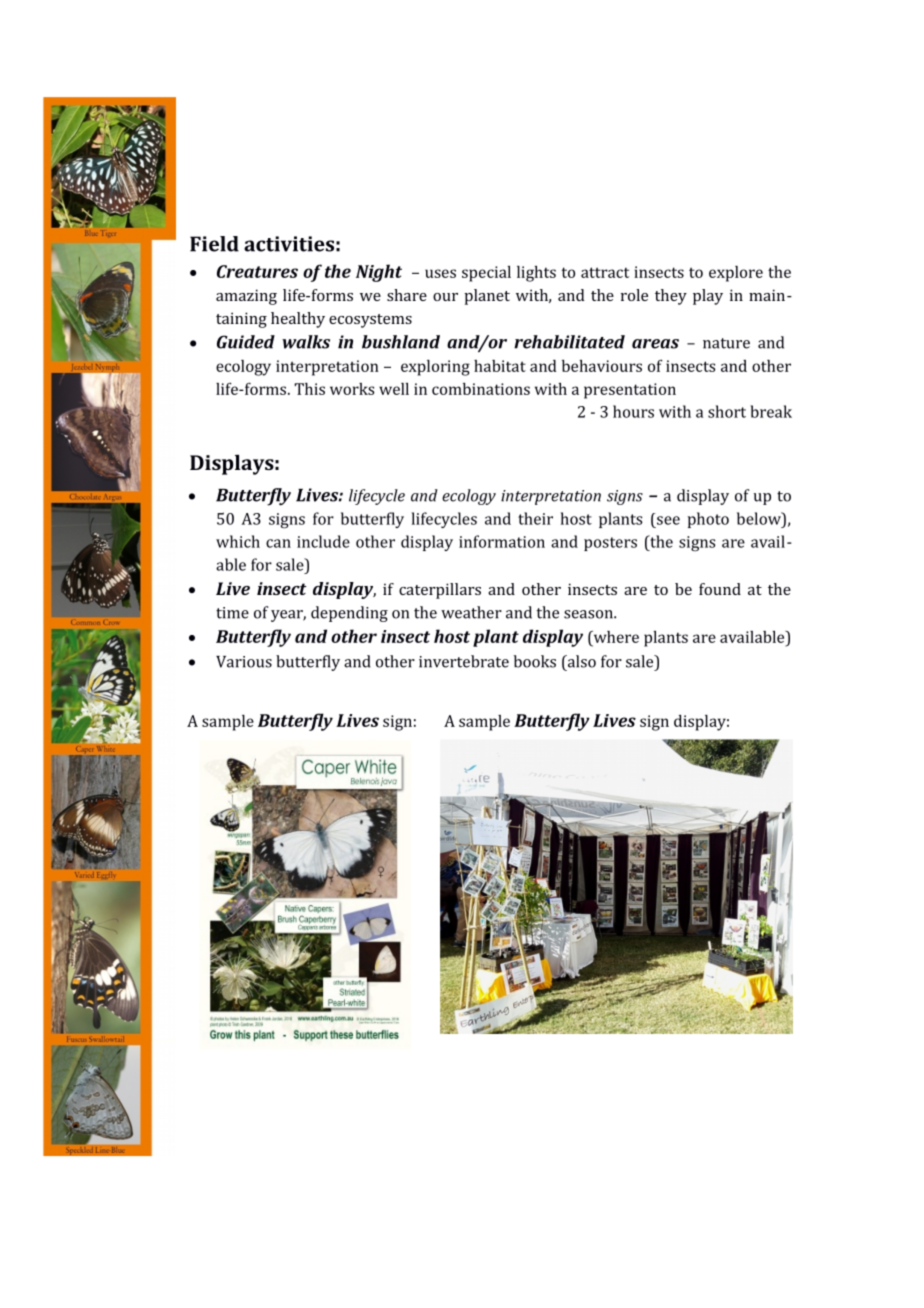  What do you see at coordinates (615, 637) in the image?
I see `where` at bounding box center [615, 637].
